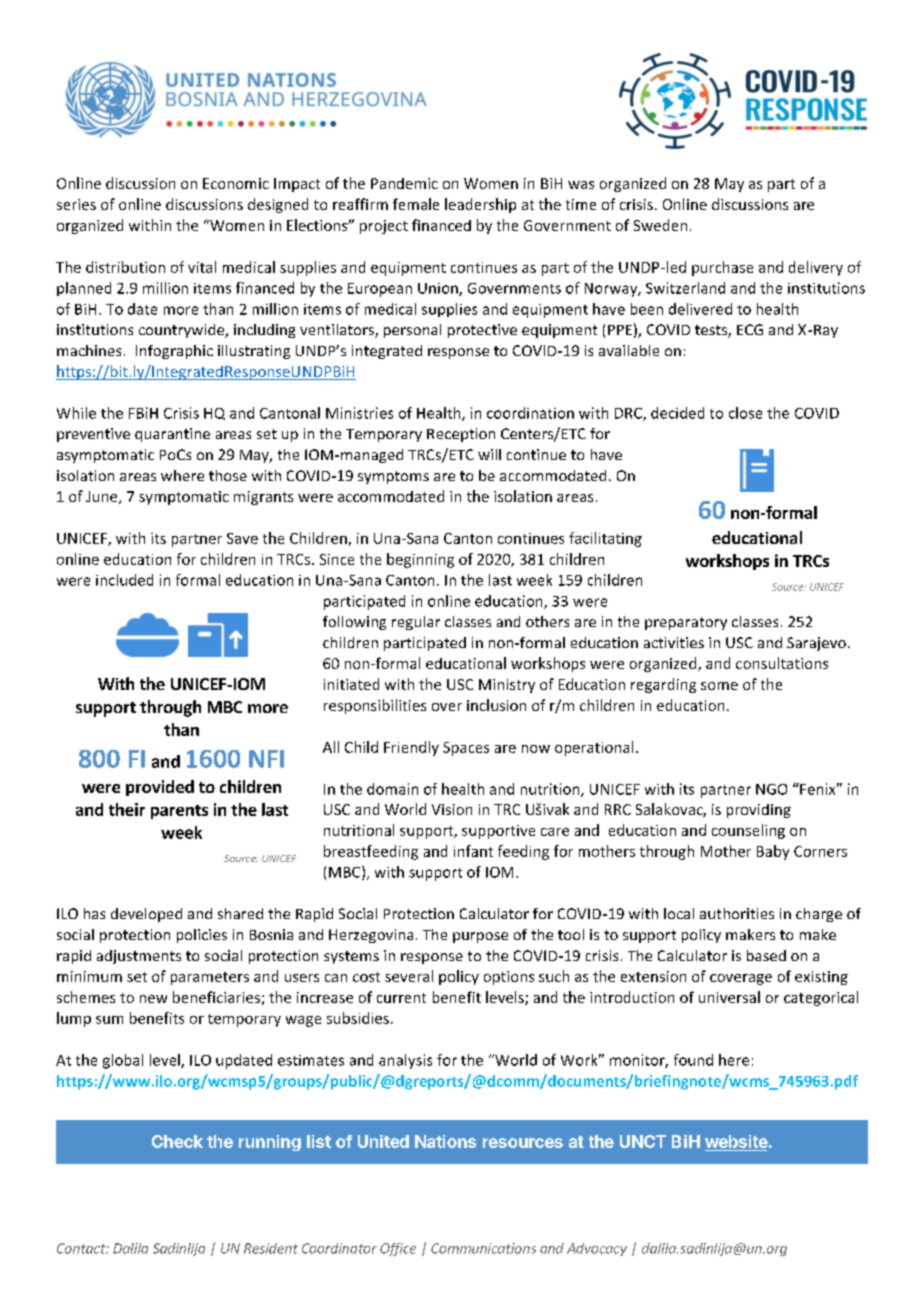 This screenshot has width=924, height=1308. I want to click on Sweden, so click(660, 225).
